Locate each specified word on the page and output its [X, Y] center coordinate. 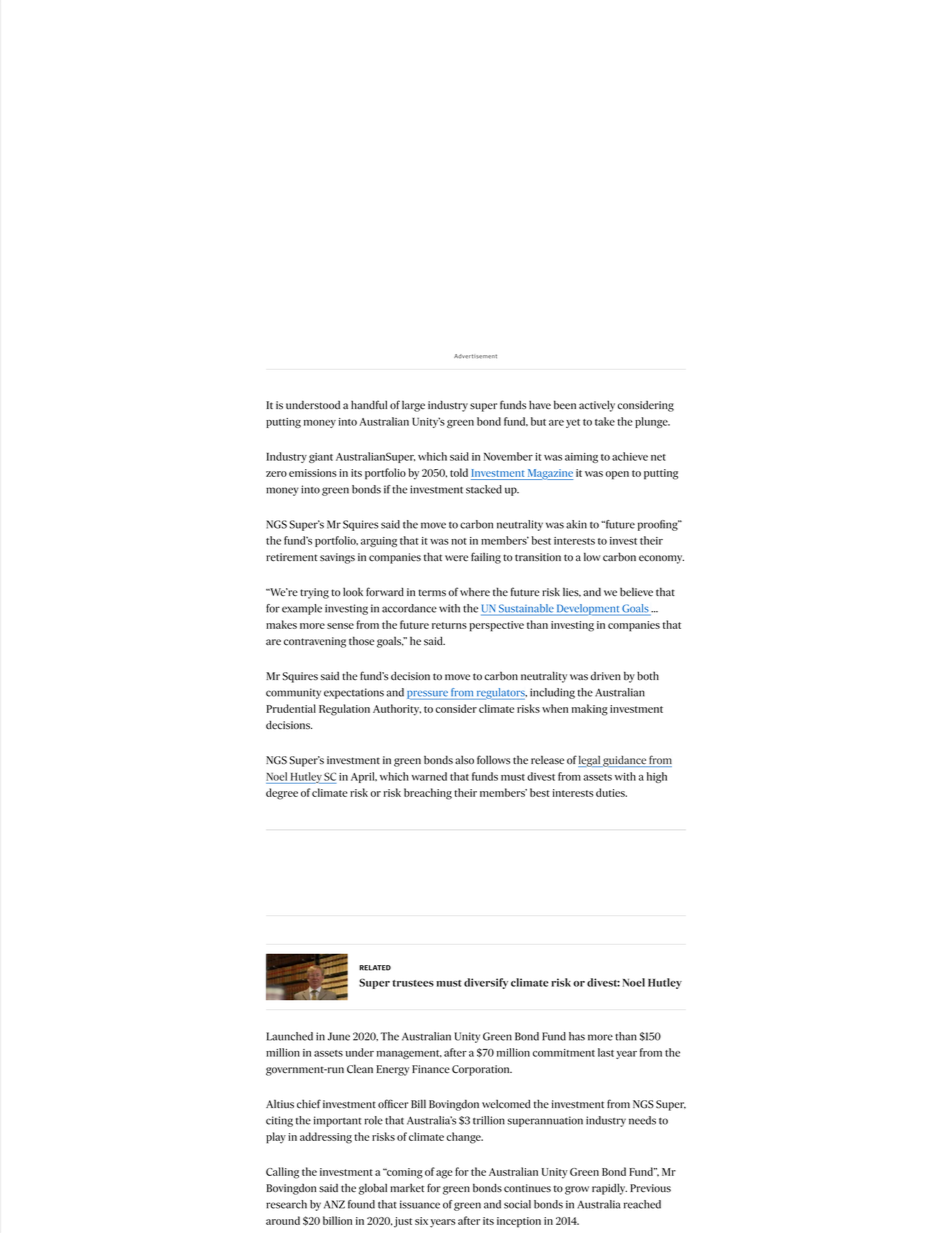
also [464, 760]
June [338, 1036]
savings [337, 558]
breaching [428, 794]
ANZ [334, 1204]
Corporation [482, 1070]
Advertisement [475, 356]
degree [282, 794]
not [459, 541]
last [606, 1052]
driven [605, 676]
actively [597, 406]
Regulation [344, 710]
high [657, 777]
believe [636, 592]
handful [369, 404]
